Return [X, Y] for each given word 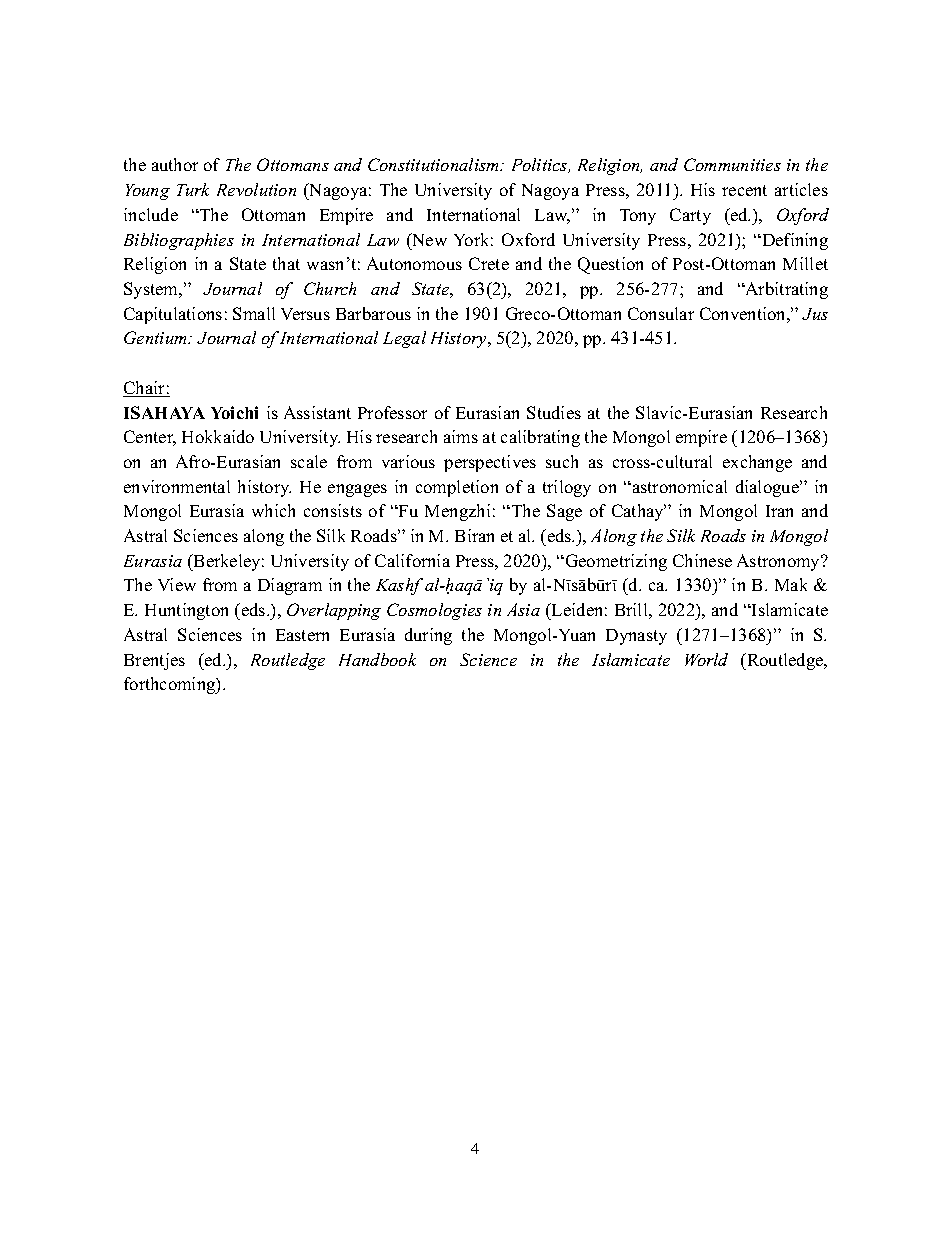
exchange [757, 463]
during [428, 636]
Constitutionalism [435, 164]
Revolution [256, 189]
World [706, 659]
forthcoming [171, 685]
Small [254, 313]
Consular [661, 313]
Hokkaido [218, 436]
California [412, 560]
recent [744, 190]
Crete [489, 263]
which [273, 510]
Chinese [702, 560]
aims [461, 436]
